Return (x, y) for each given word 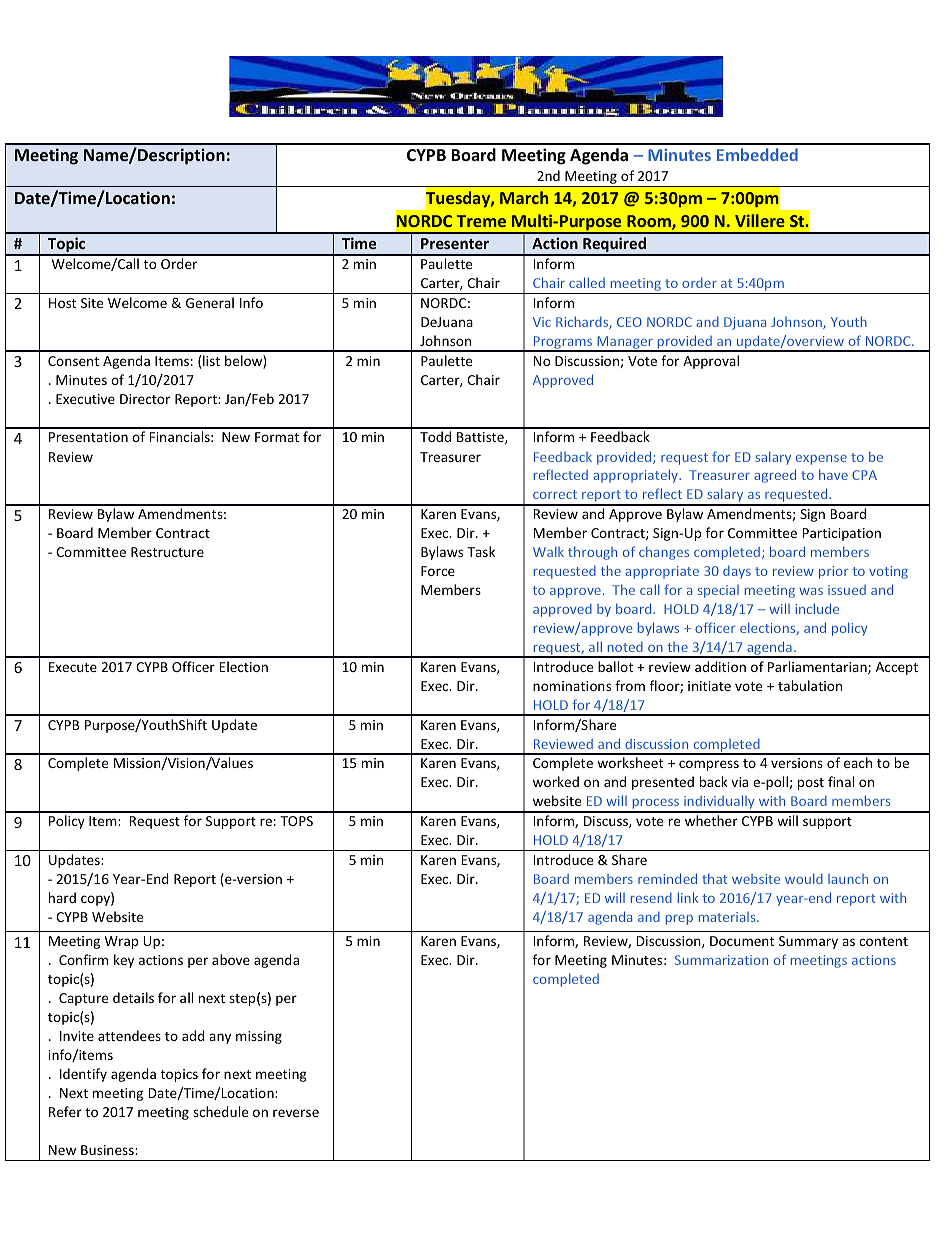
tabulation (810, 685)
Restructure (167, 552)
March (524, 197)
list (211, 360)
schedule (220, 1111)
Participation (842, 534)
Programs (563, 344)
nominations (572, 686)
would (804, 878)
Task (481, 551)
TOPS (296, 821)
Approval (711, 362)
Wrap (121, 942)
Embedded (757, 154)
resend (651, 898)
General (210, 302)
